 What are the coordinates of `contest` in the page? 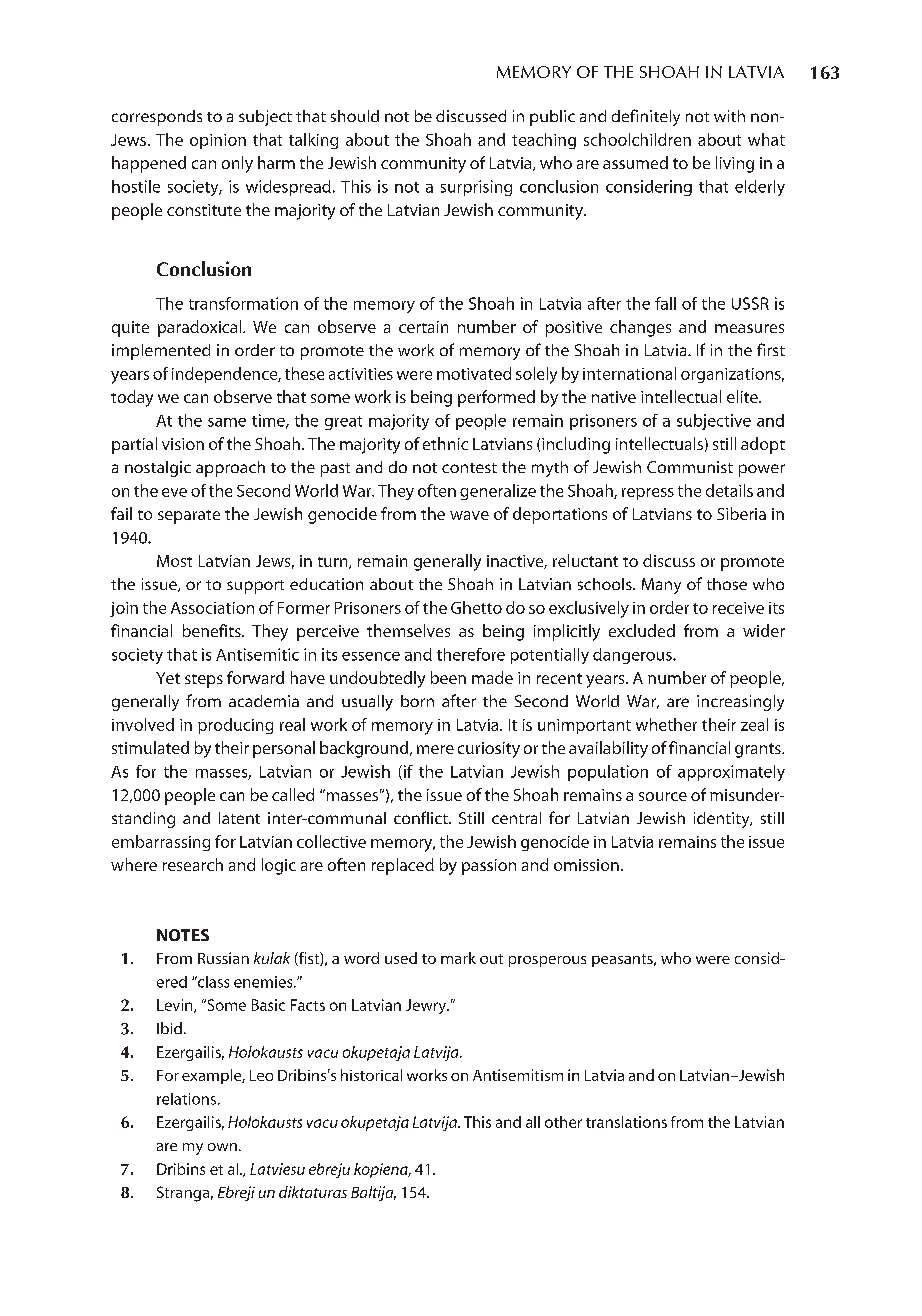 It's located at (469, 468).
